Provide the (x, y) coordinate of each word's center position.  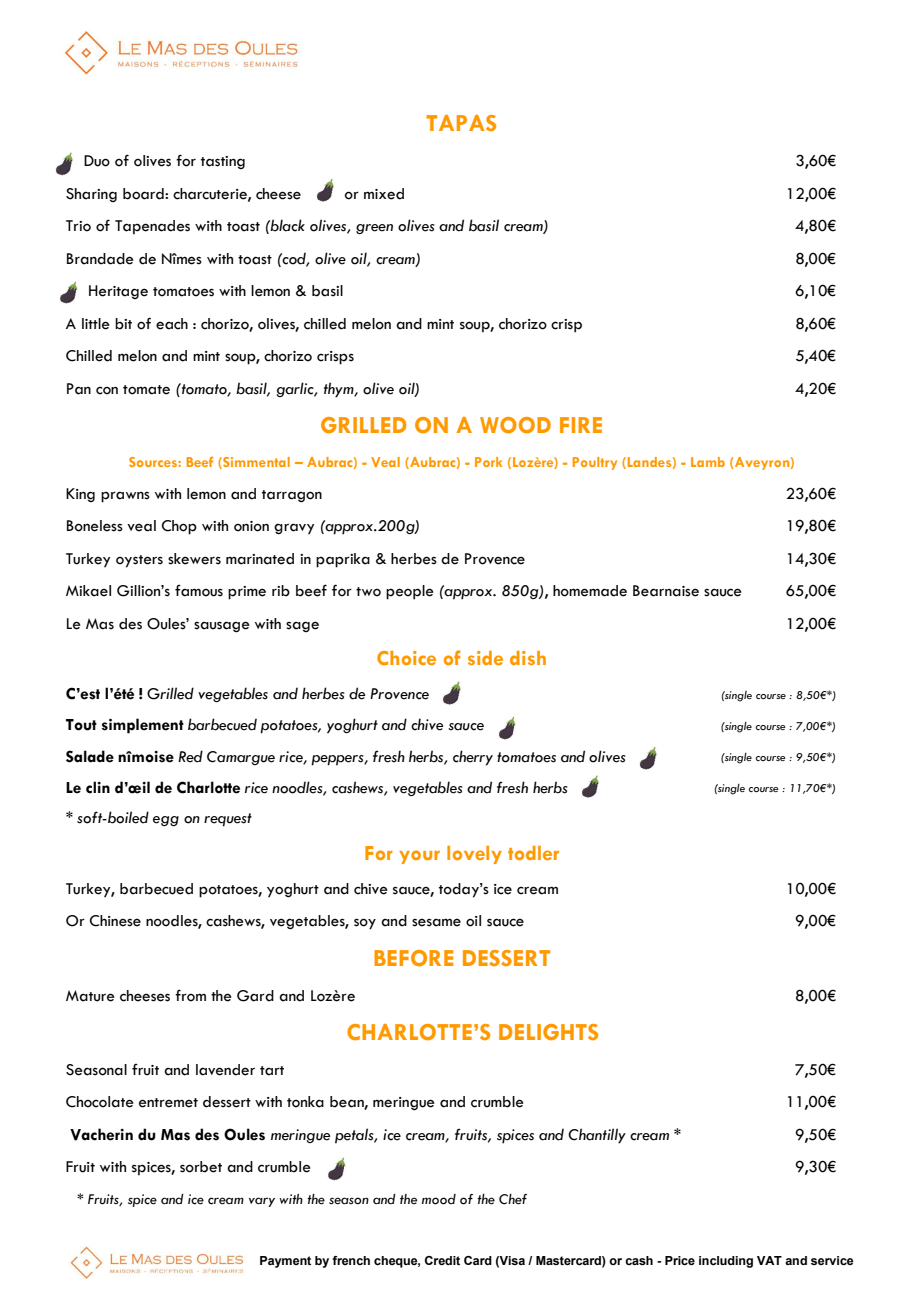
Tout (81, 725)
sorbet (201, 1167)
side (485, 658)
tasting (223, 162)
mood (439, 1199)
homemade (590, 591)
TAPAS (461, 123)
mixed (384, 194)
